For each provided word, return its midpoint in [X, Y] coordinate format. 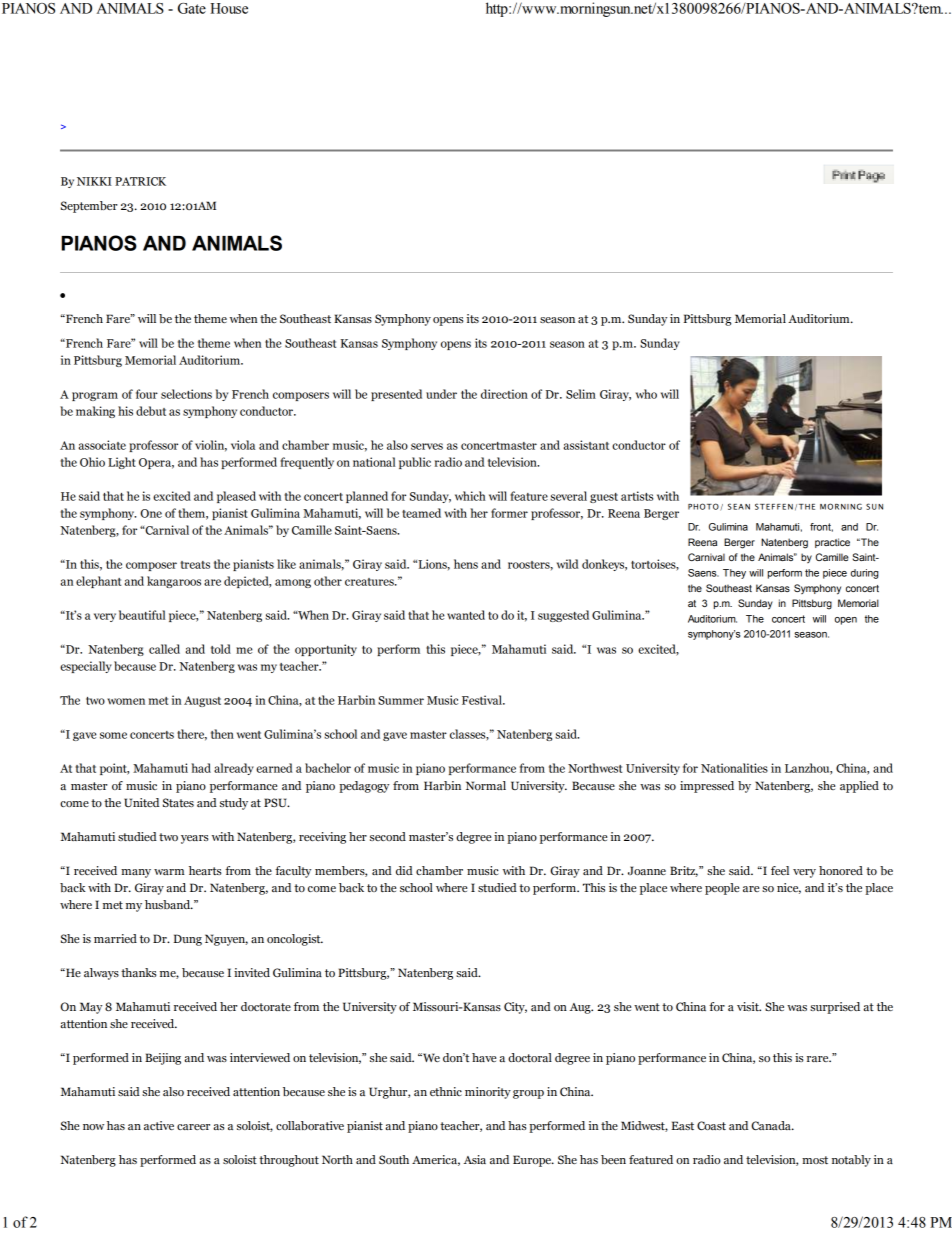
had [201, 768]
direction [504, 394]
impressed [707, 787]
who [646, 394]
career [193, 1127]
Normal [486, 785]
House [229, 8]
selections [186, 394]
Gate [192, 8]
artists [637, 496]
